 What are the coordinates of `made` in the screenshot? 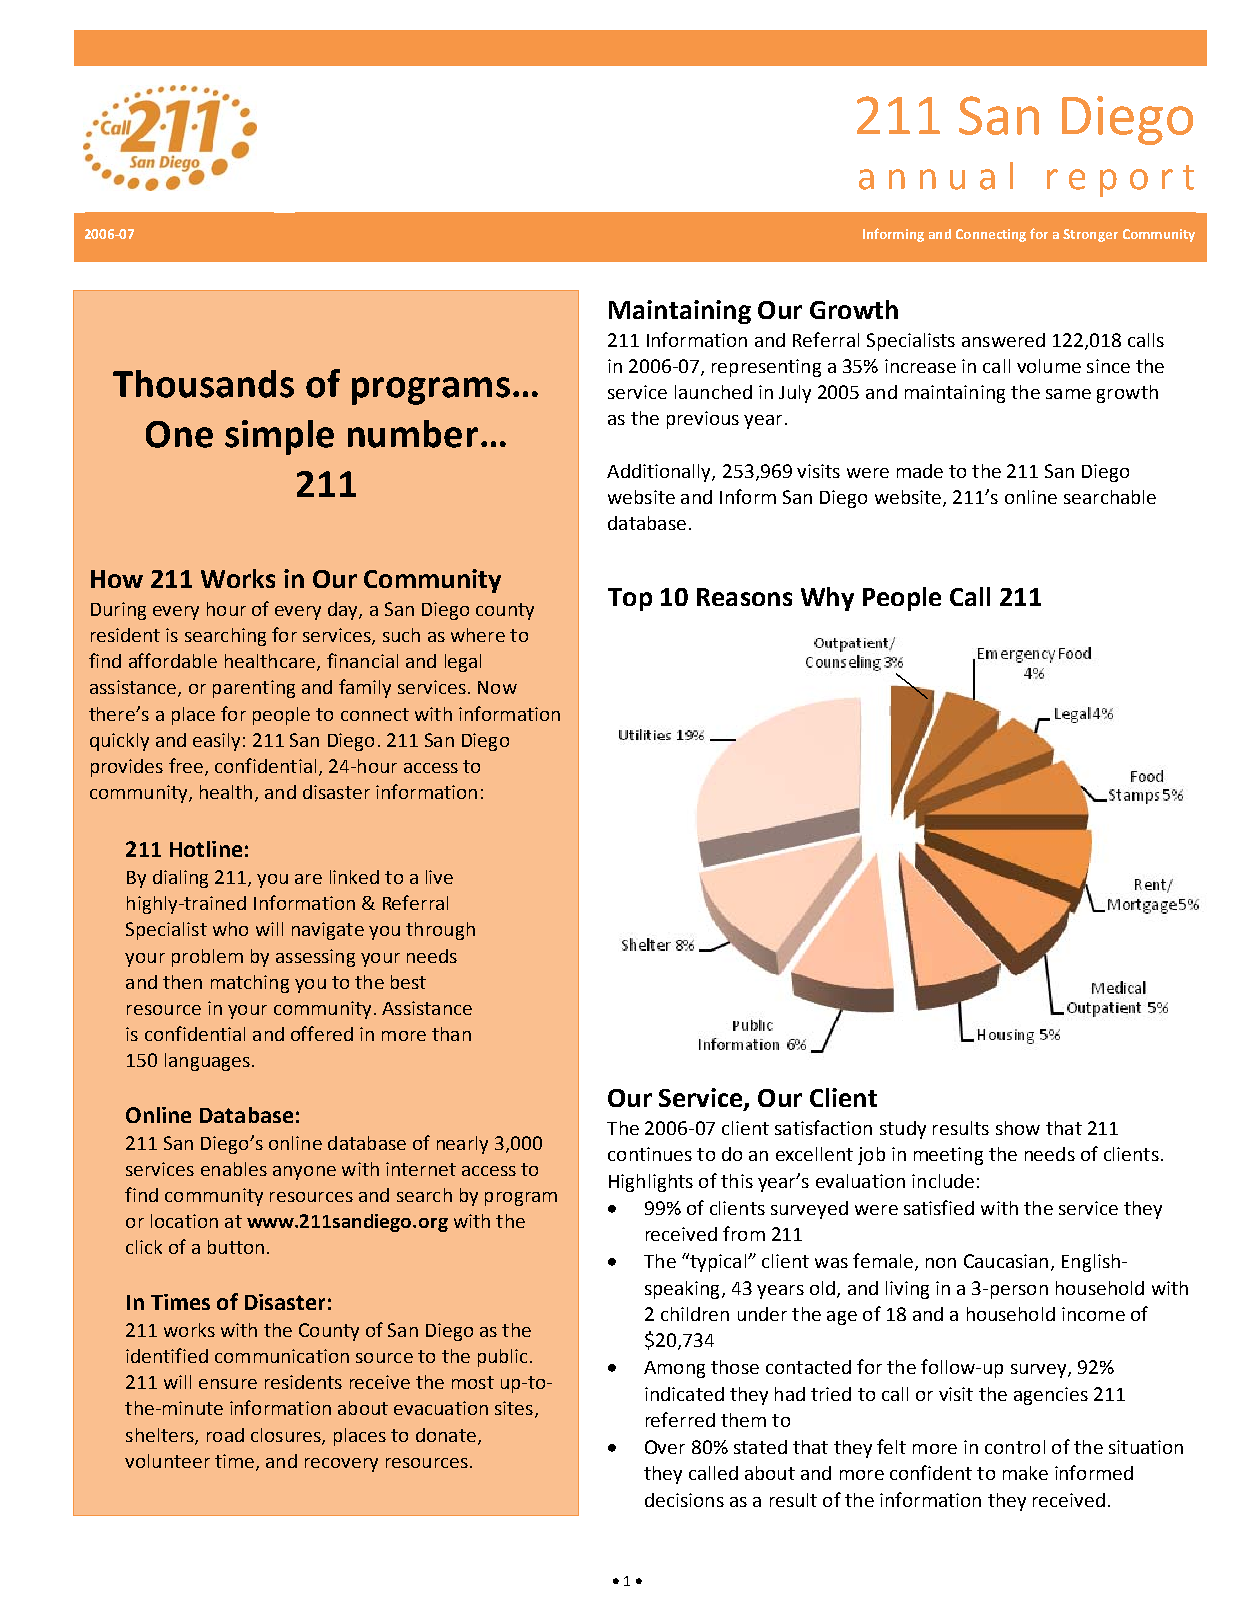 It's located at (920, 471).
